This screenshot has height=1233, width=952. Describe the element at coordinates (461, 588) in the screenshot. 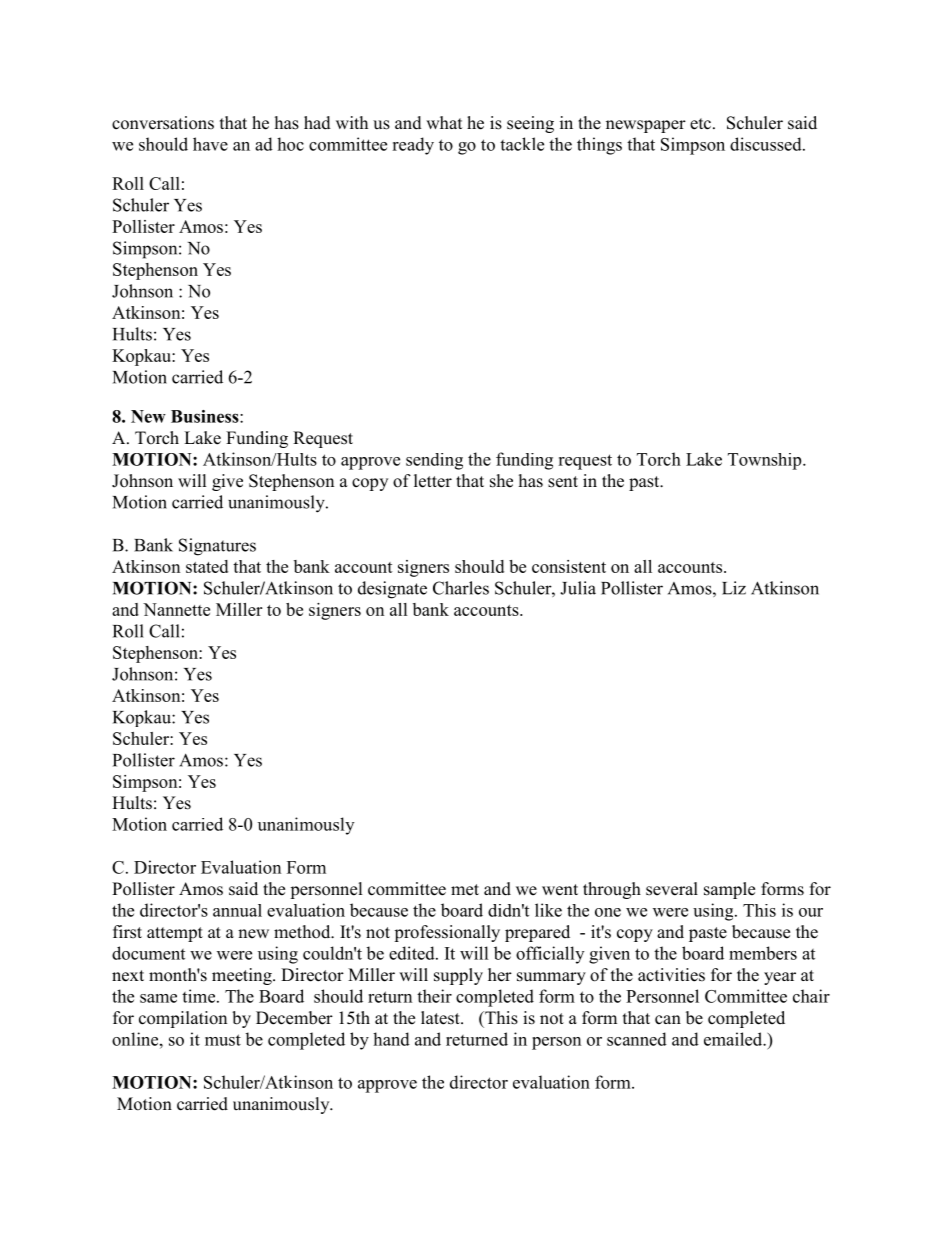

I see `Charles` at that location.
